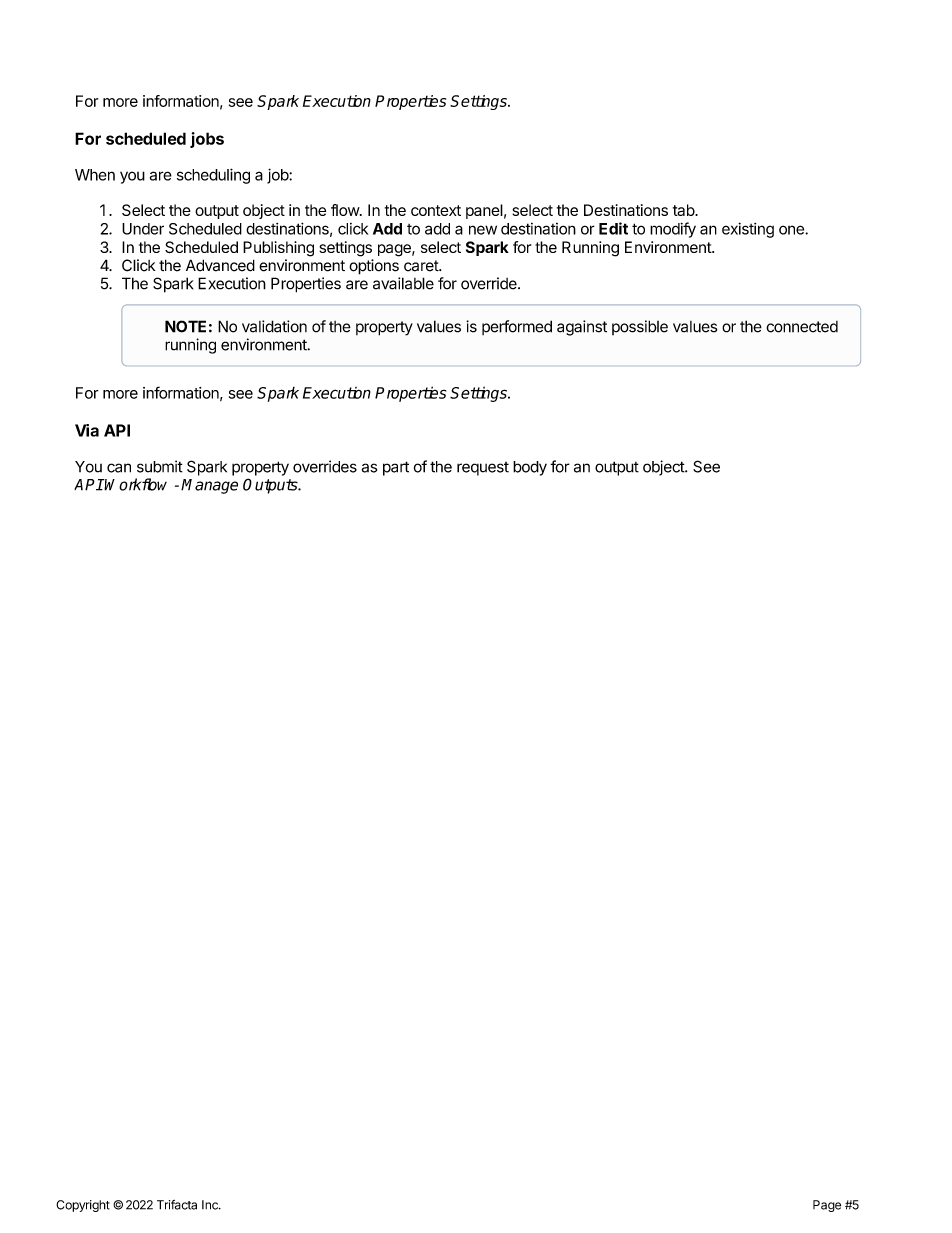 The width and height of the screenshot is (952, 1233). Describe the element at coordinates (436, 210) in the screenshot. I see `context` at that location.
